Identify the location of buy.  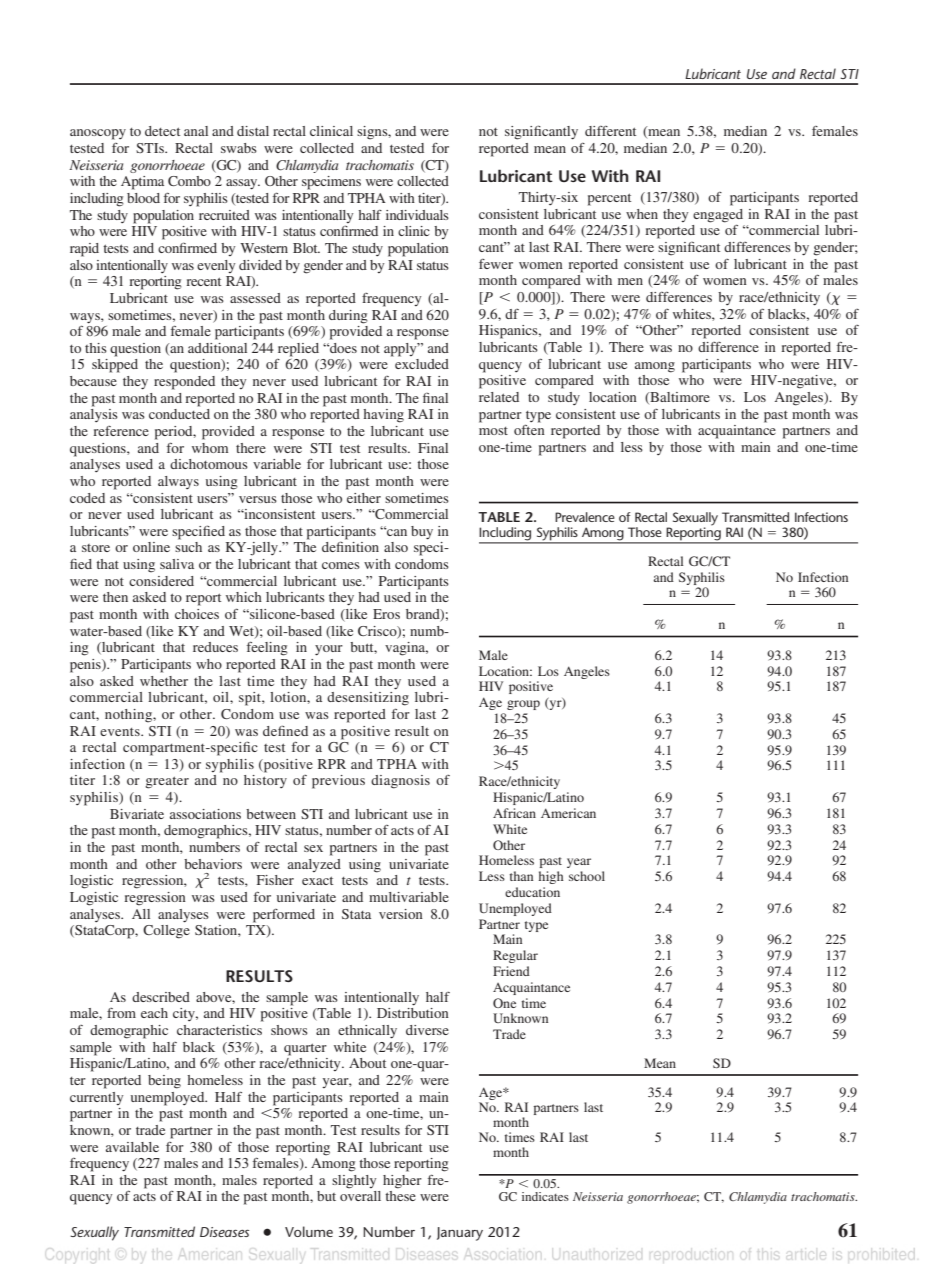
(422, 533).
